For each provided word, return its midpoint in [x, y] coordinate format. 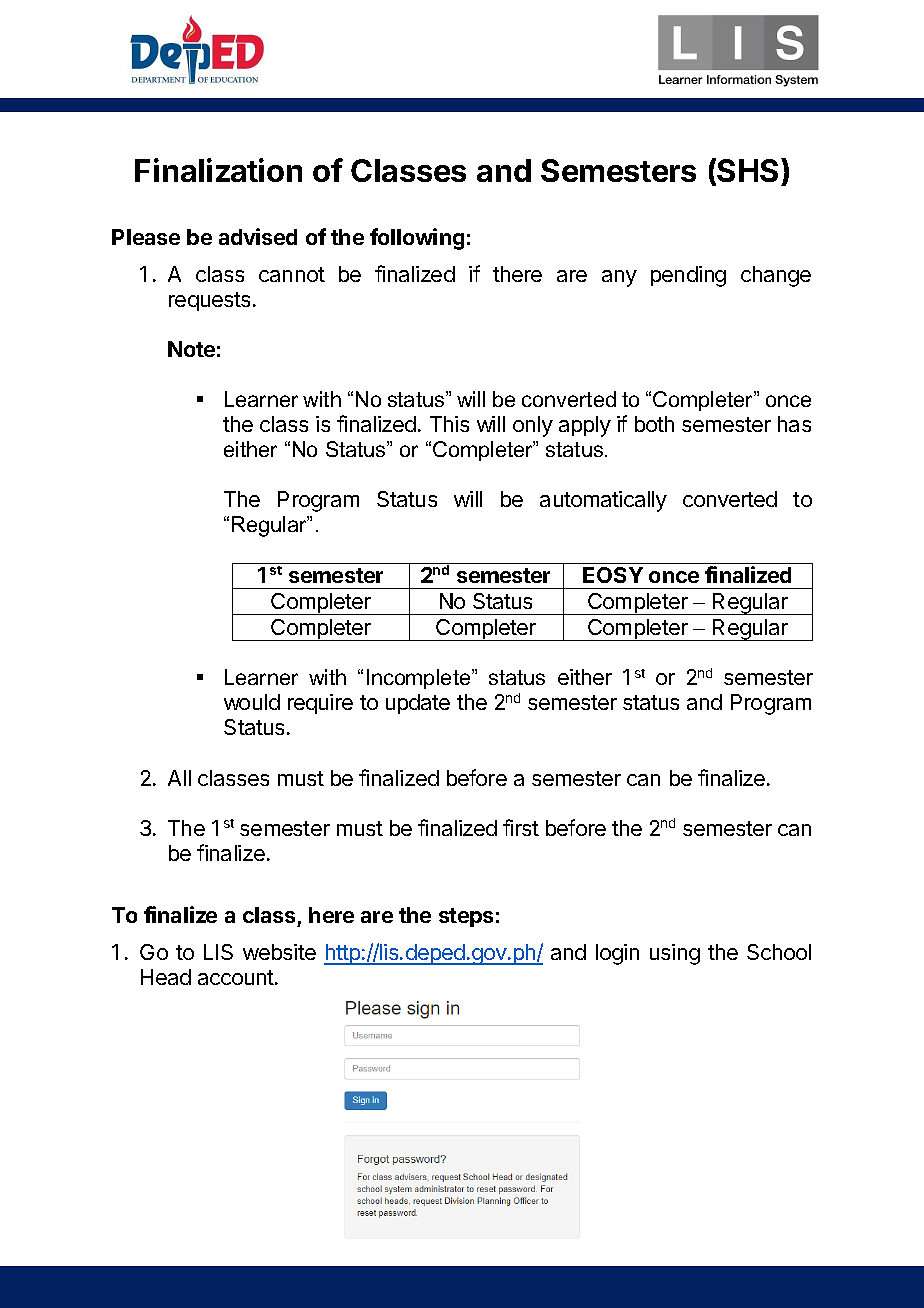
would [252, 702]
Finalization [218, 170]
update [418, 704]
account [237, 977]
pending [688, 276]
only [533, 426]
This [449, 424]
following [417, 239]
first [521, 827]
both [654, 424]
